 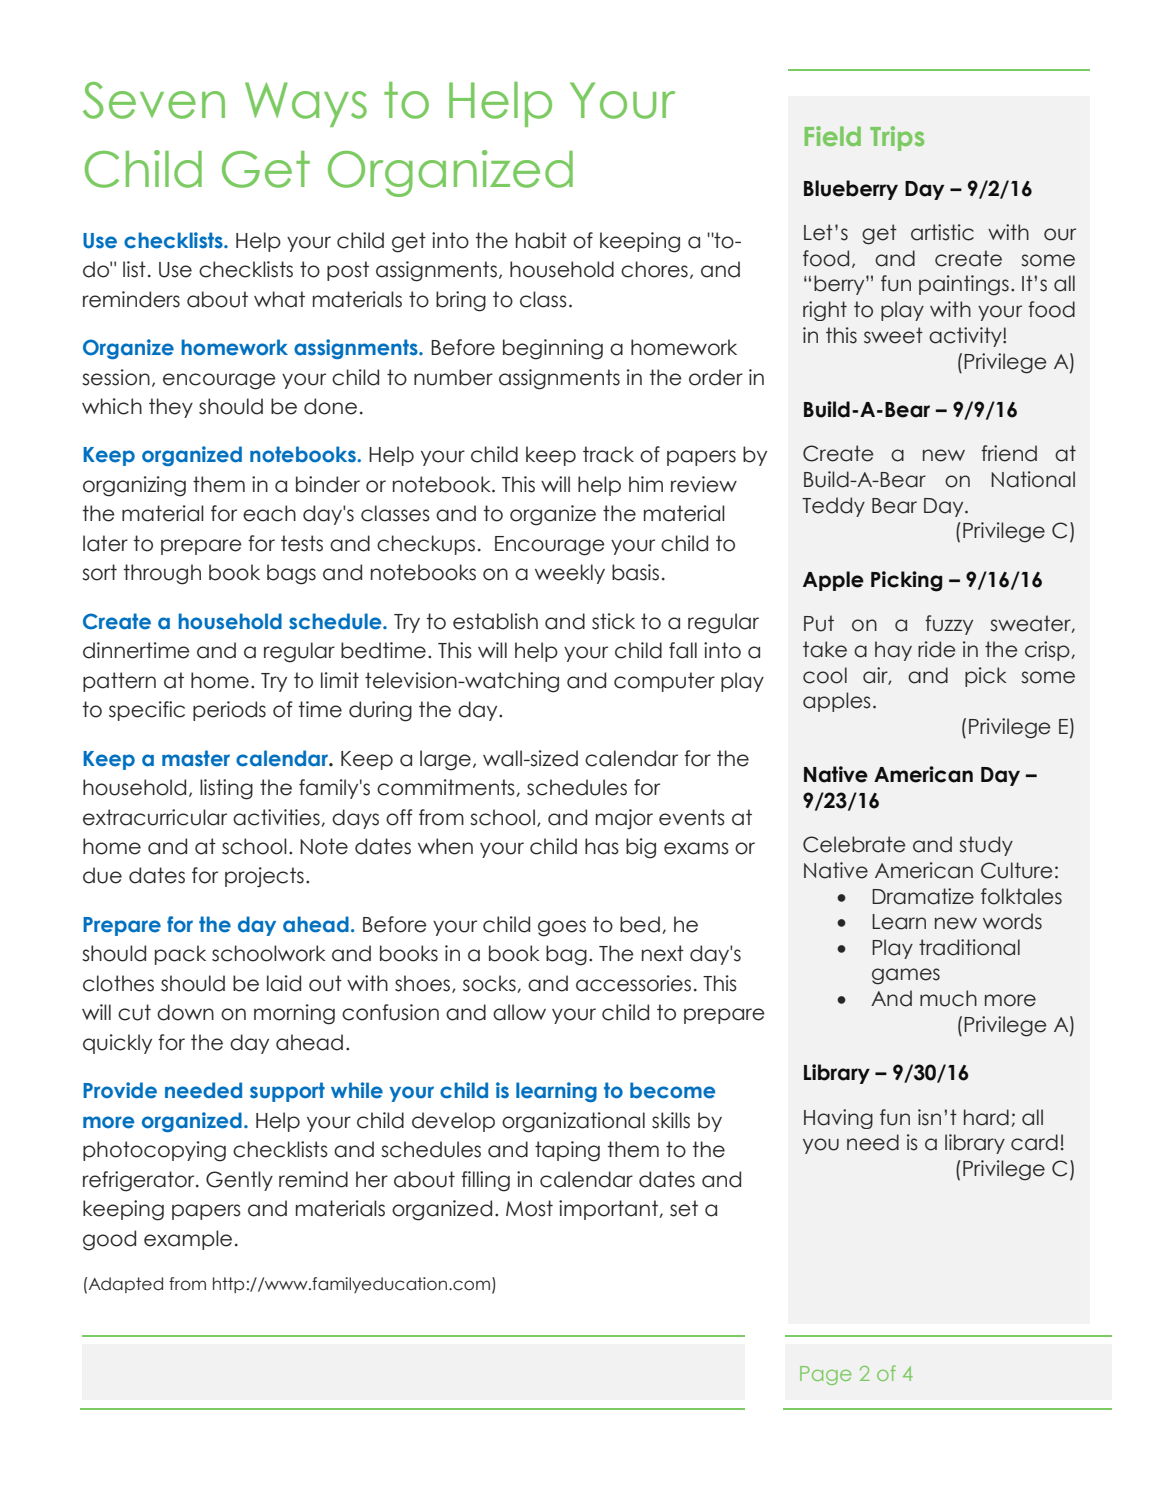 What do you see at coordinates (937, 649) in the screenshot?
I see `ride` at bounding box center [937, 649].
